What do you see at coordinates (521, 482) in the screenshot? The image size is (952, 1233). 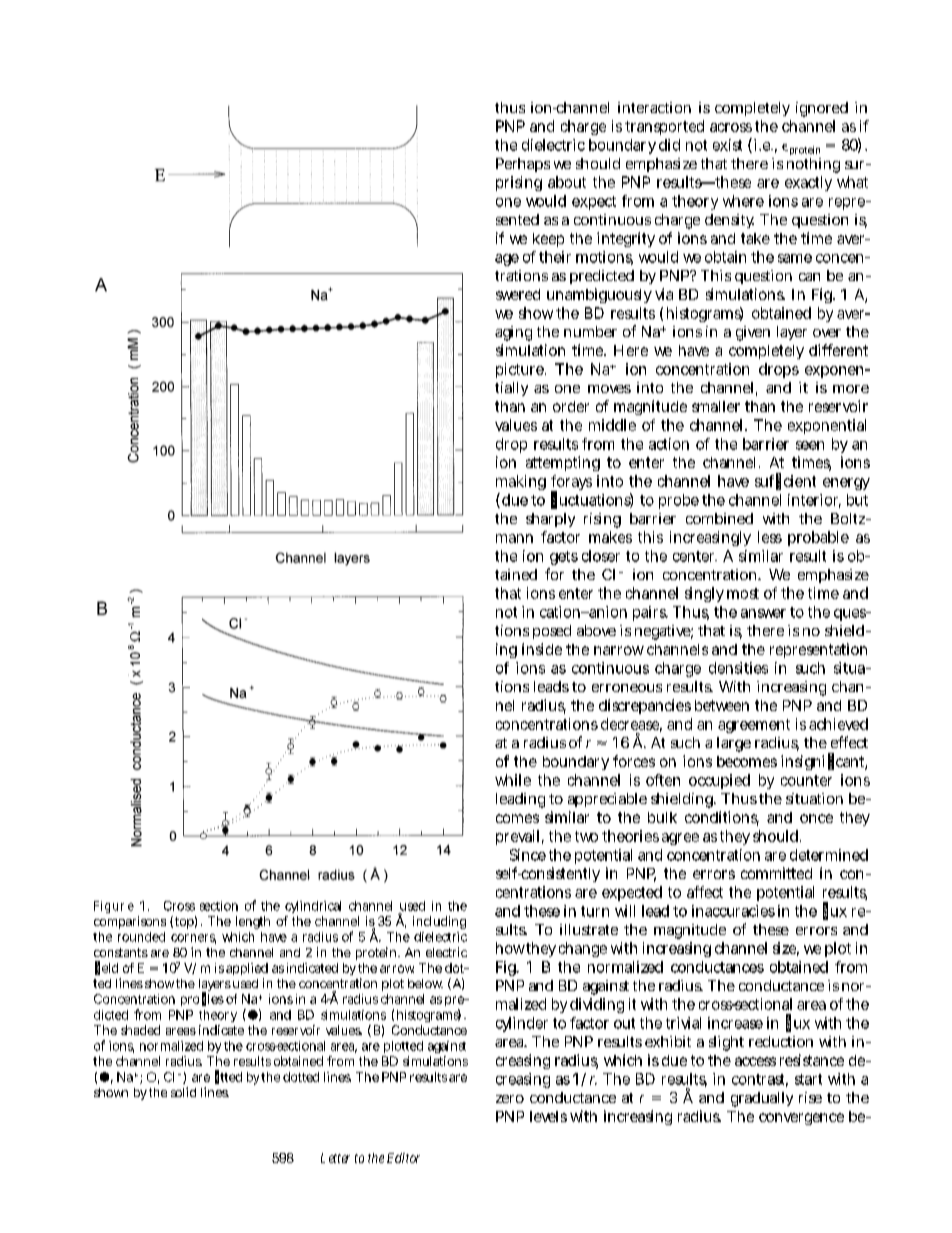 I see `making` at bounding box center [521, 482].
